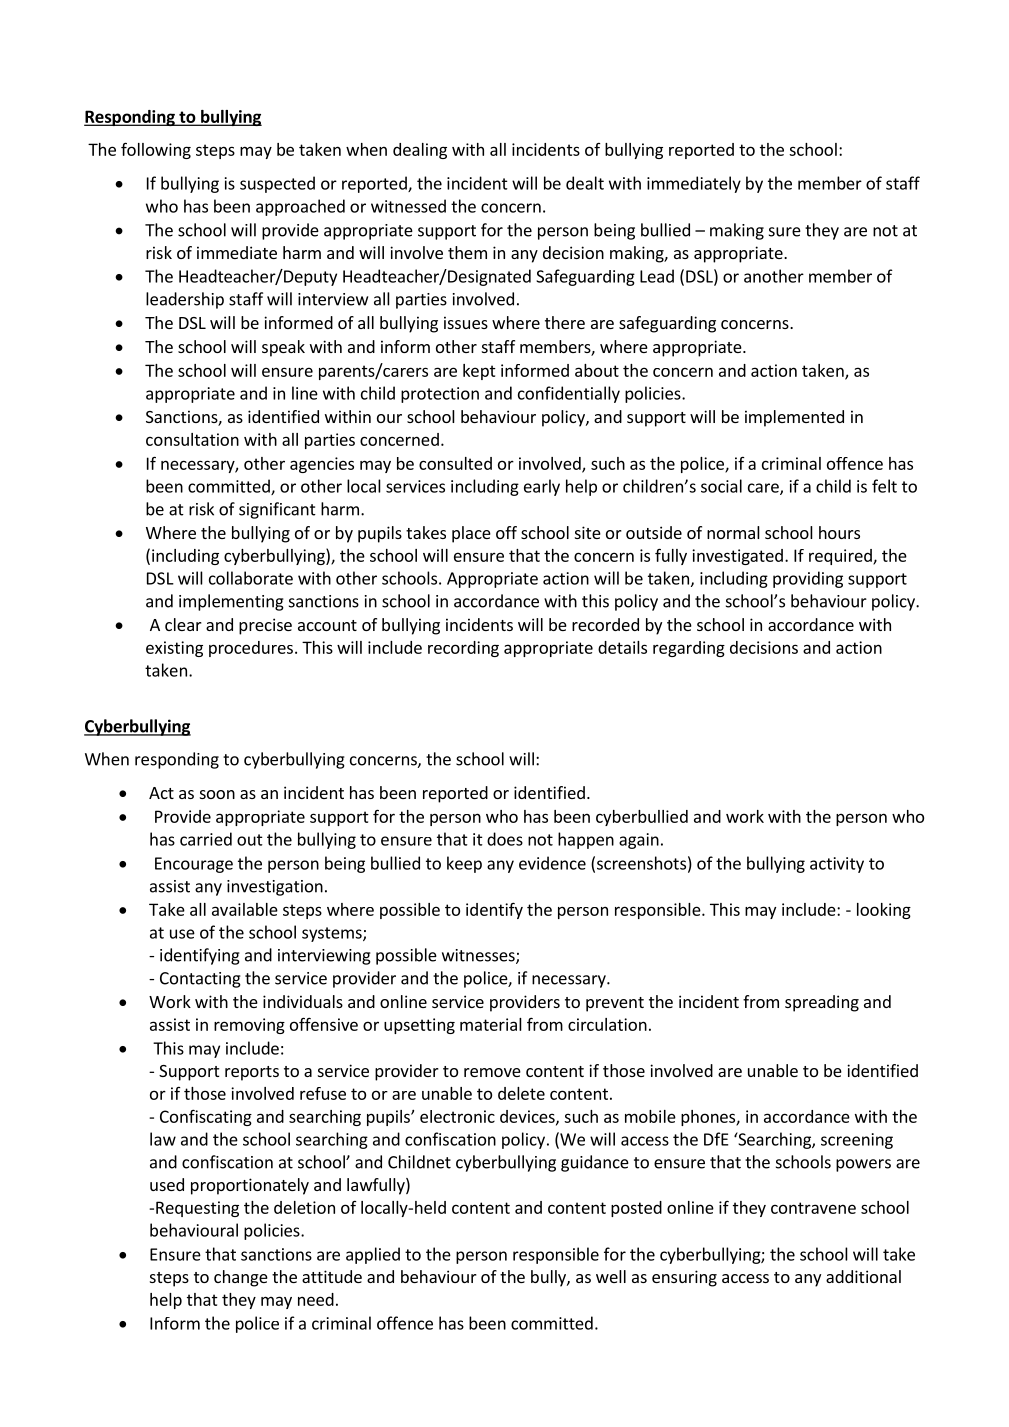  What do you see at coordinates (192, 439) in the screenshot?
I see `consultation` at bounding box center [192, 439].
